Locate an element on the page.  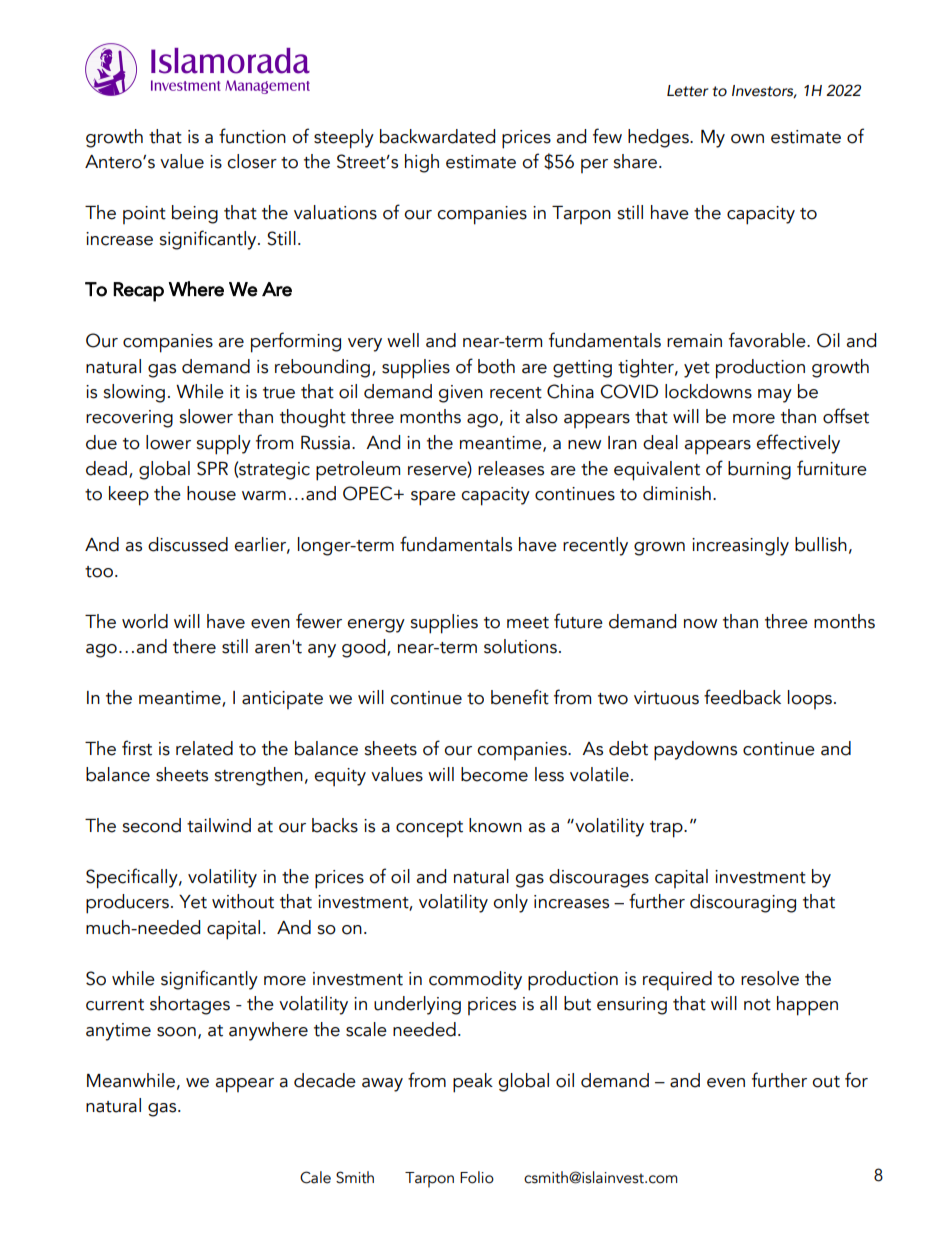
soon is located at coordinates (176, 1032).
